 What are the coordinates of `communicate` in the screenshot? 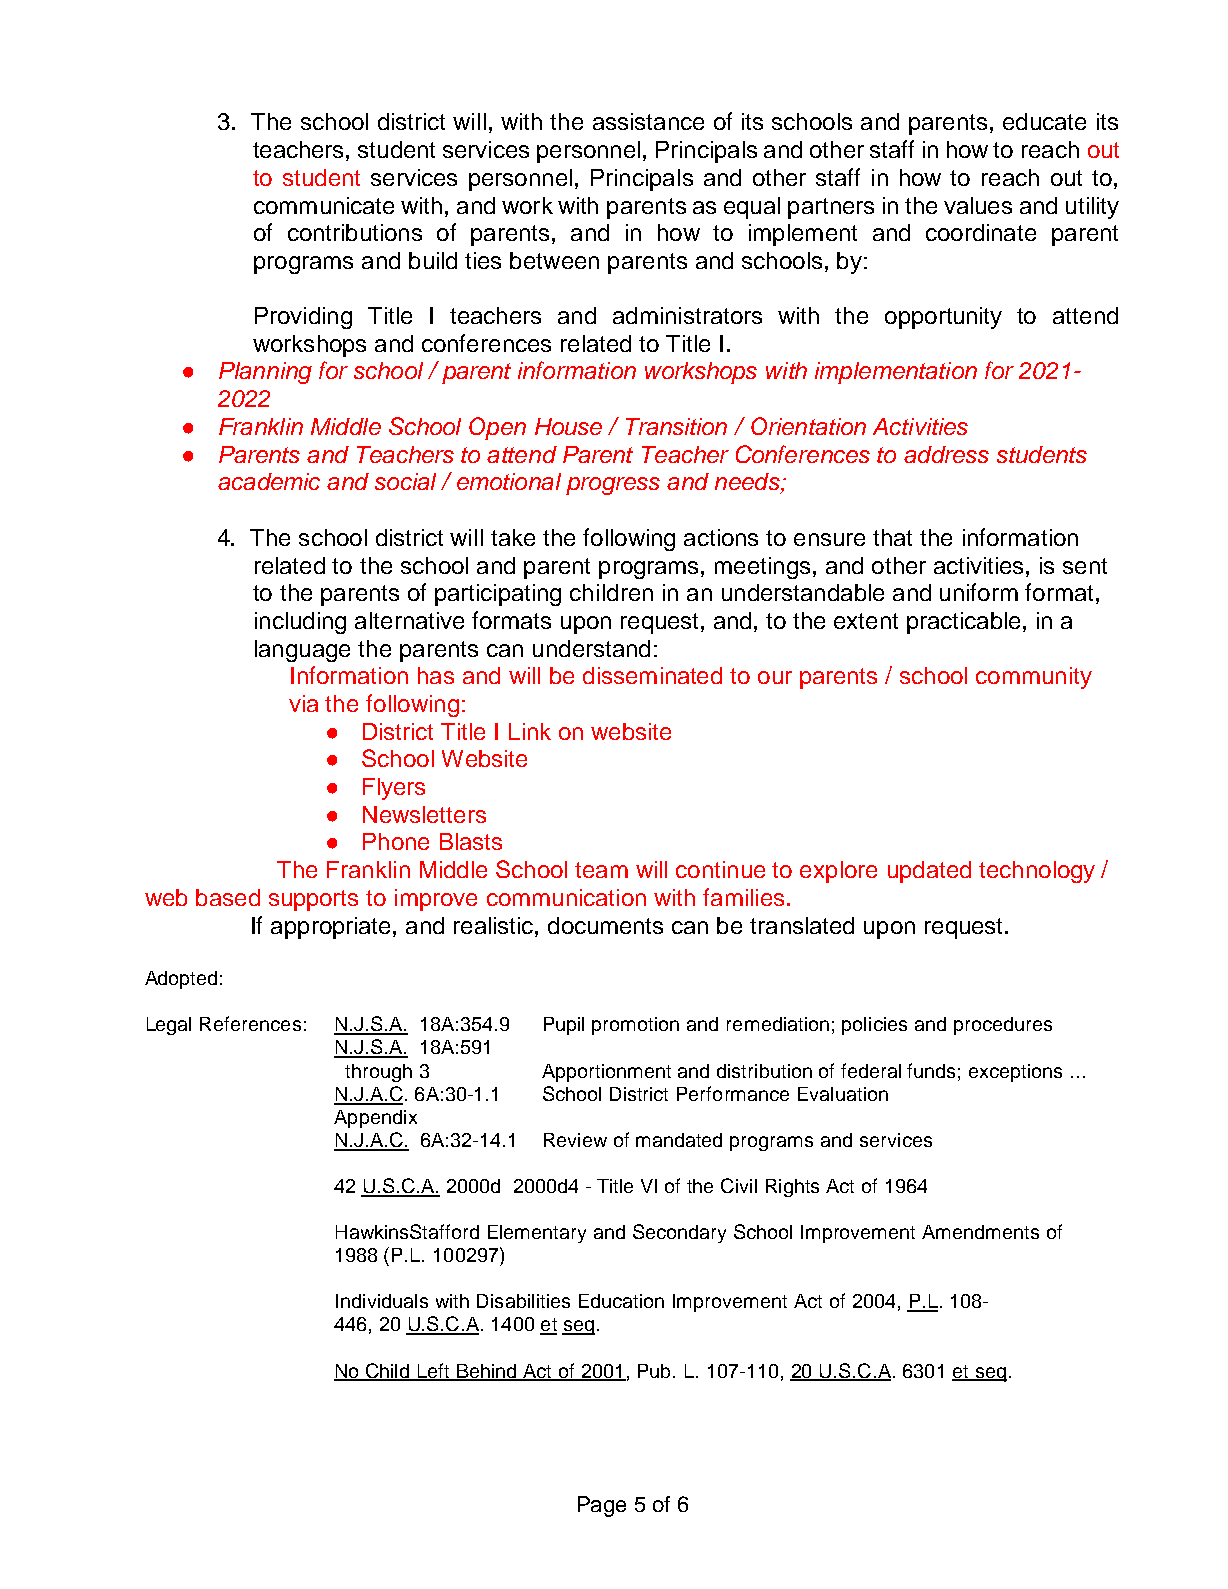 It's located at (324, 205).
